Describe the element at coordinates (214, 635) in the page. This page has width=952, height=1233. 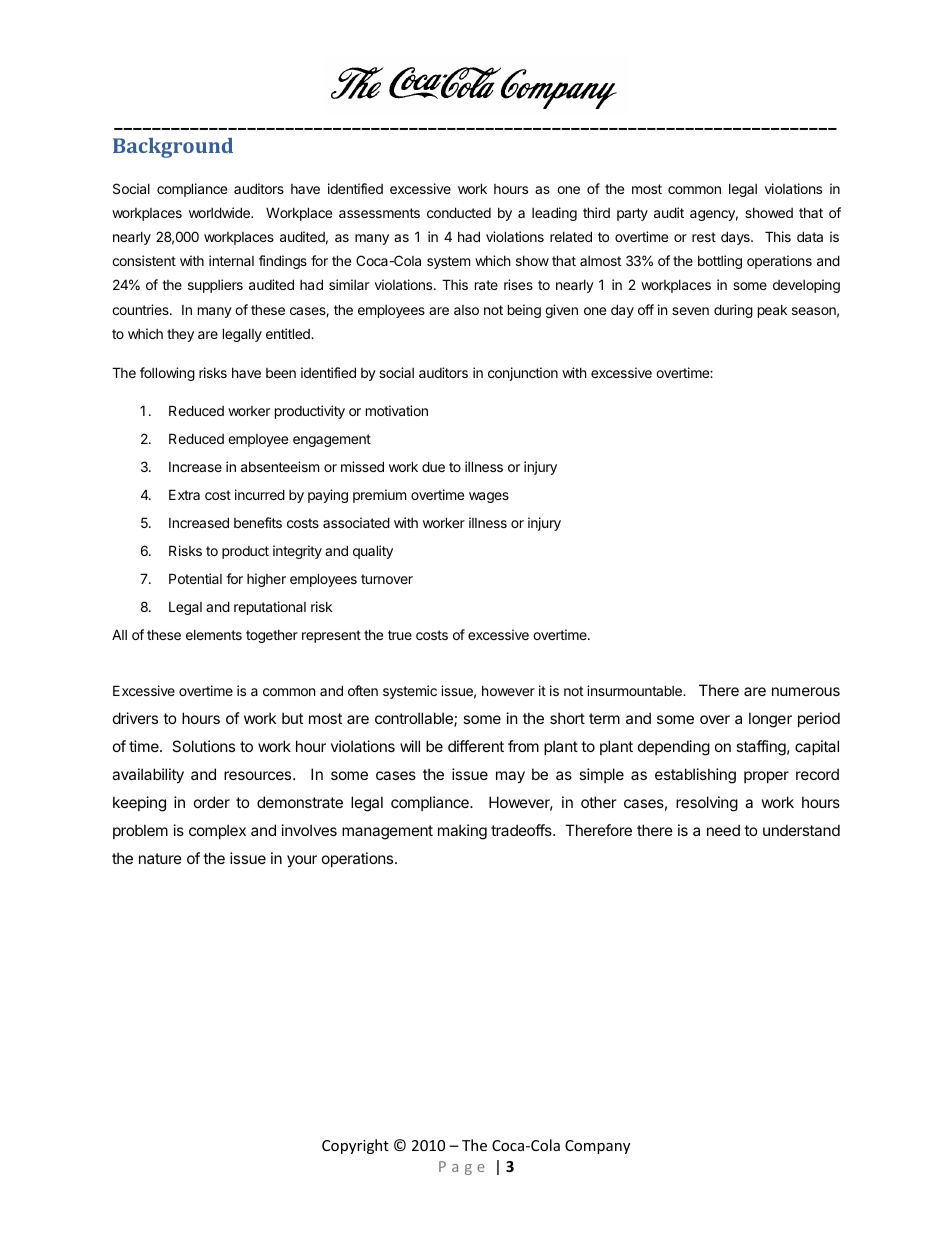
I see `elements` at that location.
